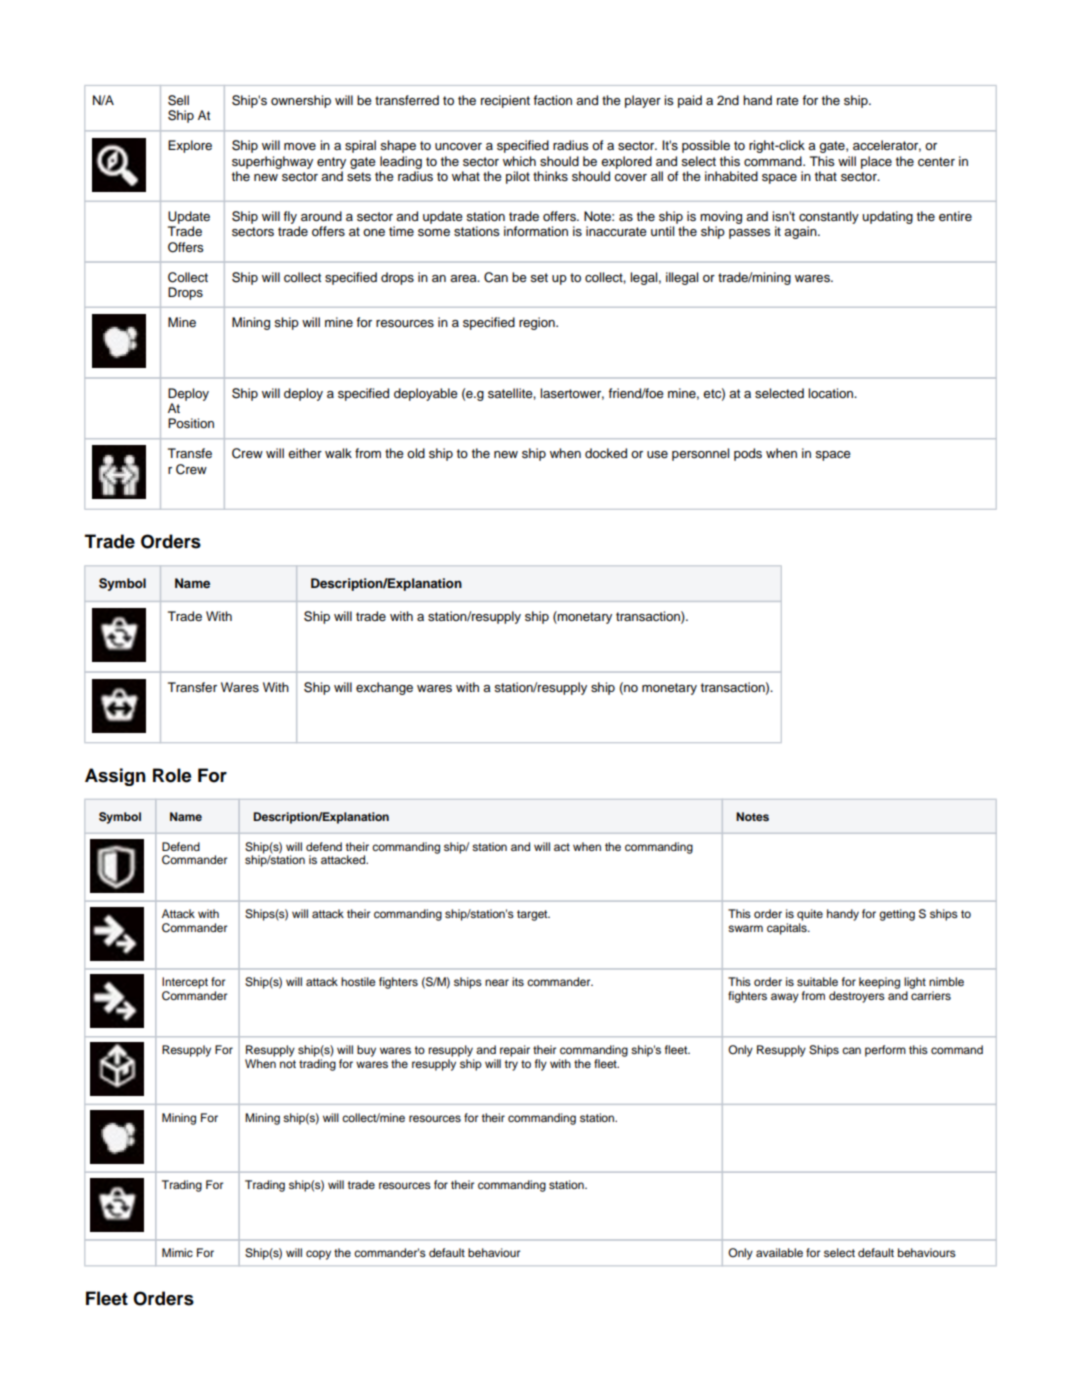  I want to click on pods, so click(748, 454).
